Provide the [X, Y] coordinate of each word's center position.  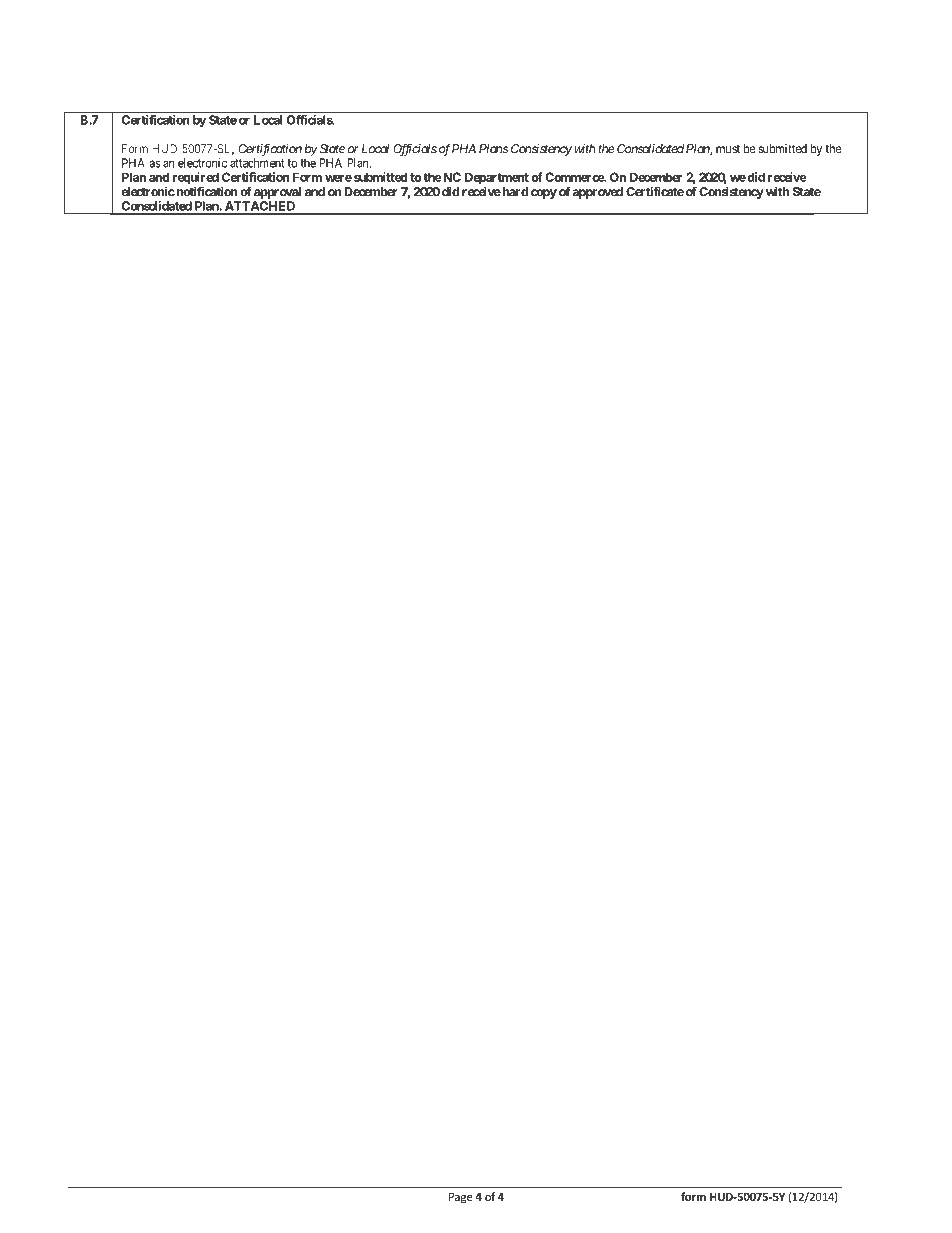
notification [206, 191]
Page [461, 1198]
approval [277, 193]
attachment [257, 163]
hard [514, 192]
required [195, 179]
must [728, 149]
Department [497, 179]
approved [597, 193]
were [338, 178]
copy [544, 194]
